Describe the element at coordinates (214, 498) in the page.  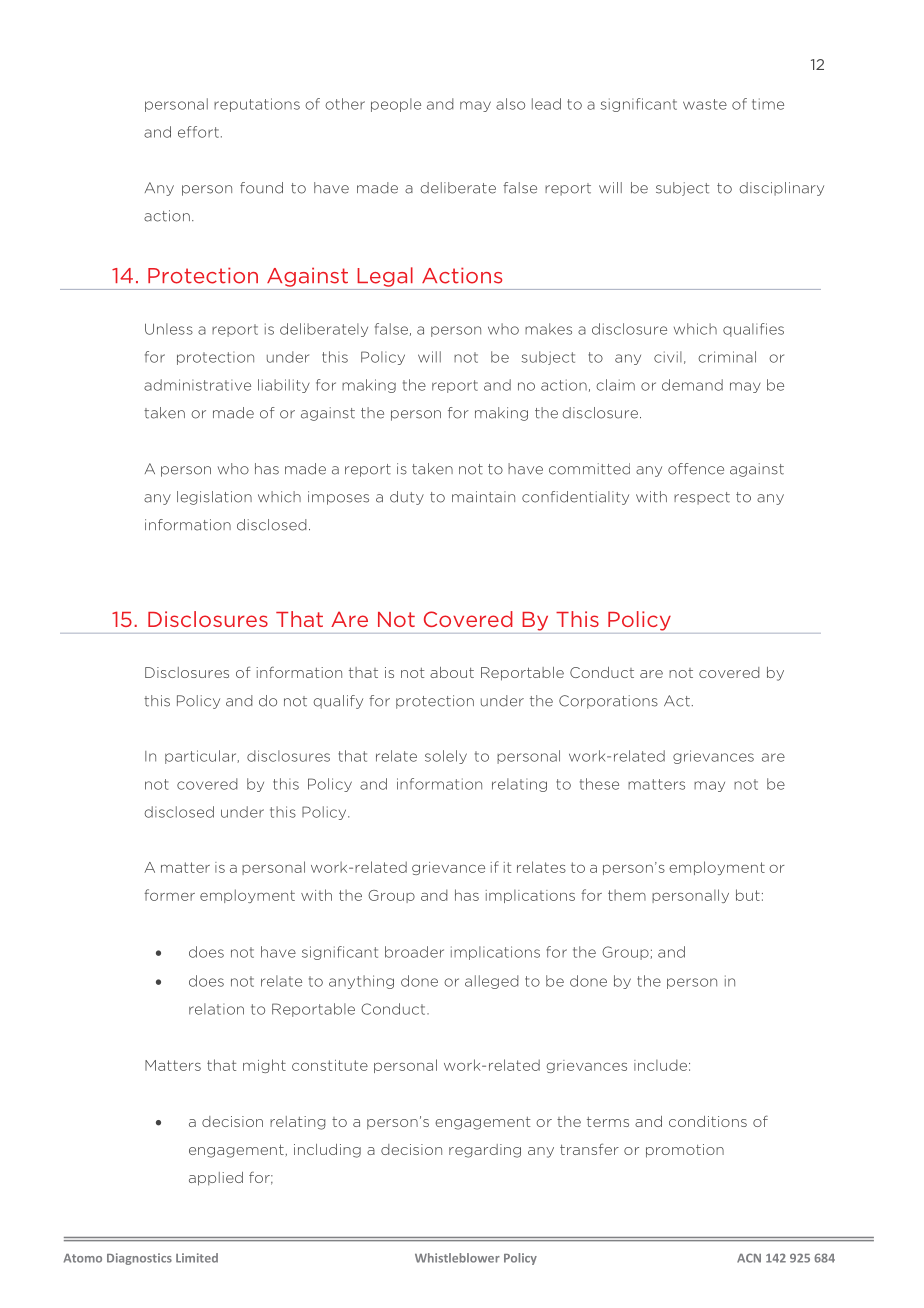
I see `legislation` at that location.
